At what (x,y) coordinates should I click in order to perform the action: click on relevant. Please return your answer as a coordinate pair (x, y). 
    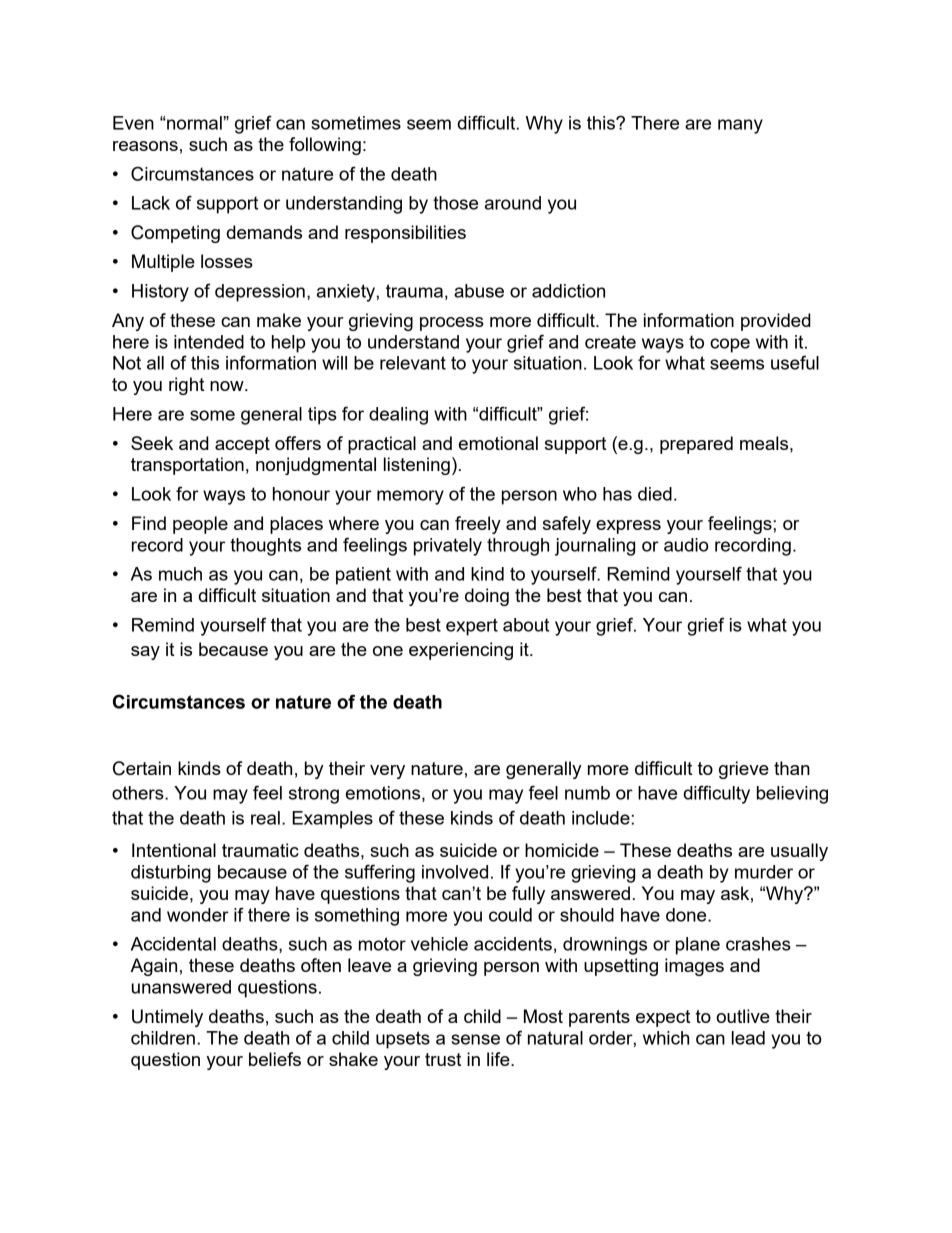
    Looking at the image, I should click on (413, 363).
